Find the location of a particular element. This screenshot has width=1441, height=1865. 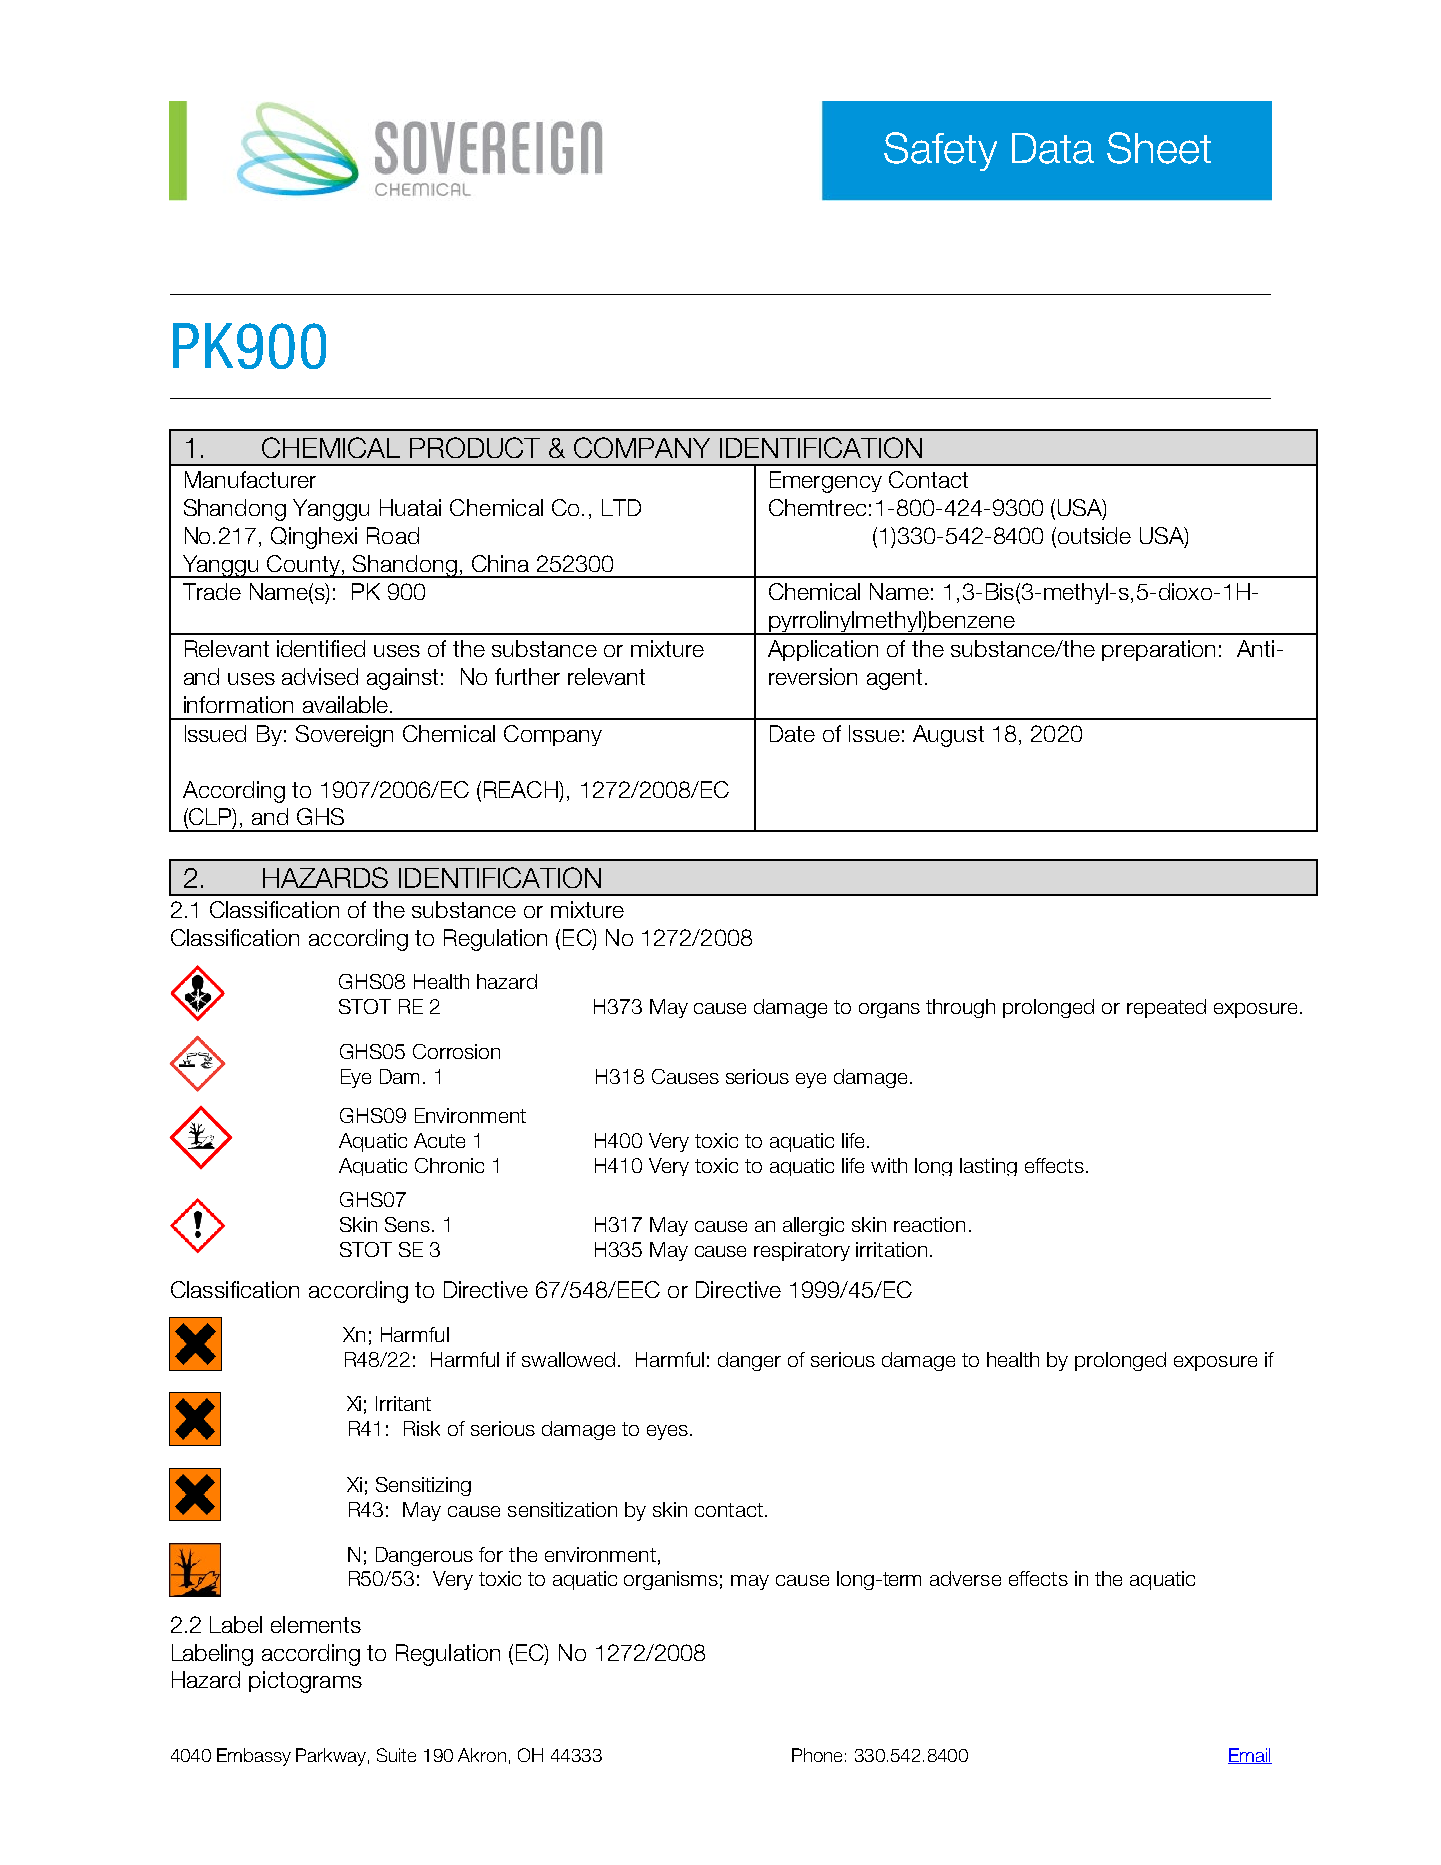

PRODUCT is located at coordinates (475, 447).
